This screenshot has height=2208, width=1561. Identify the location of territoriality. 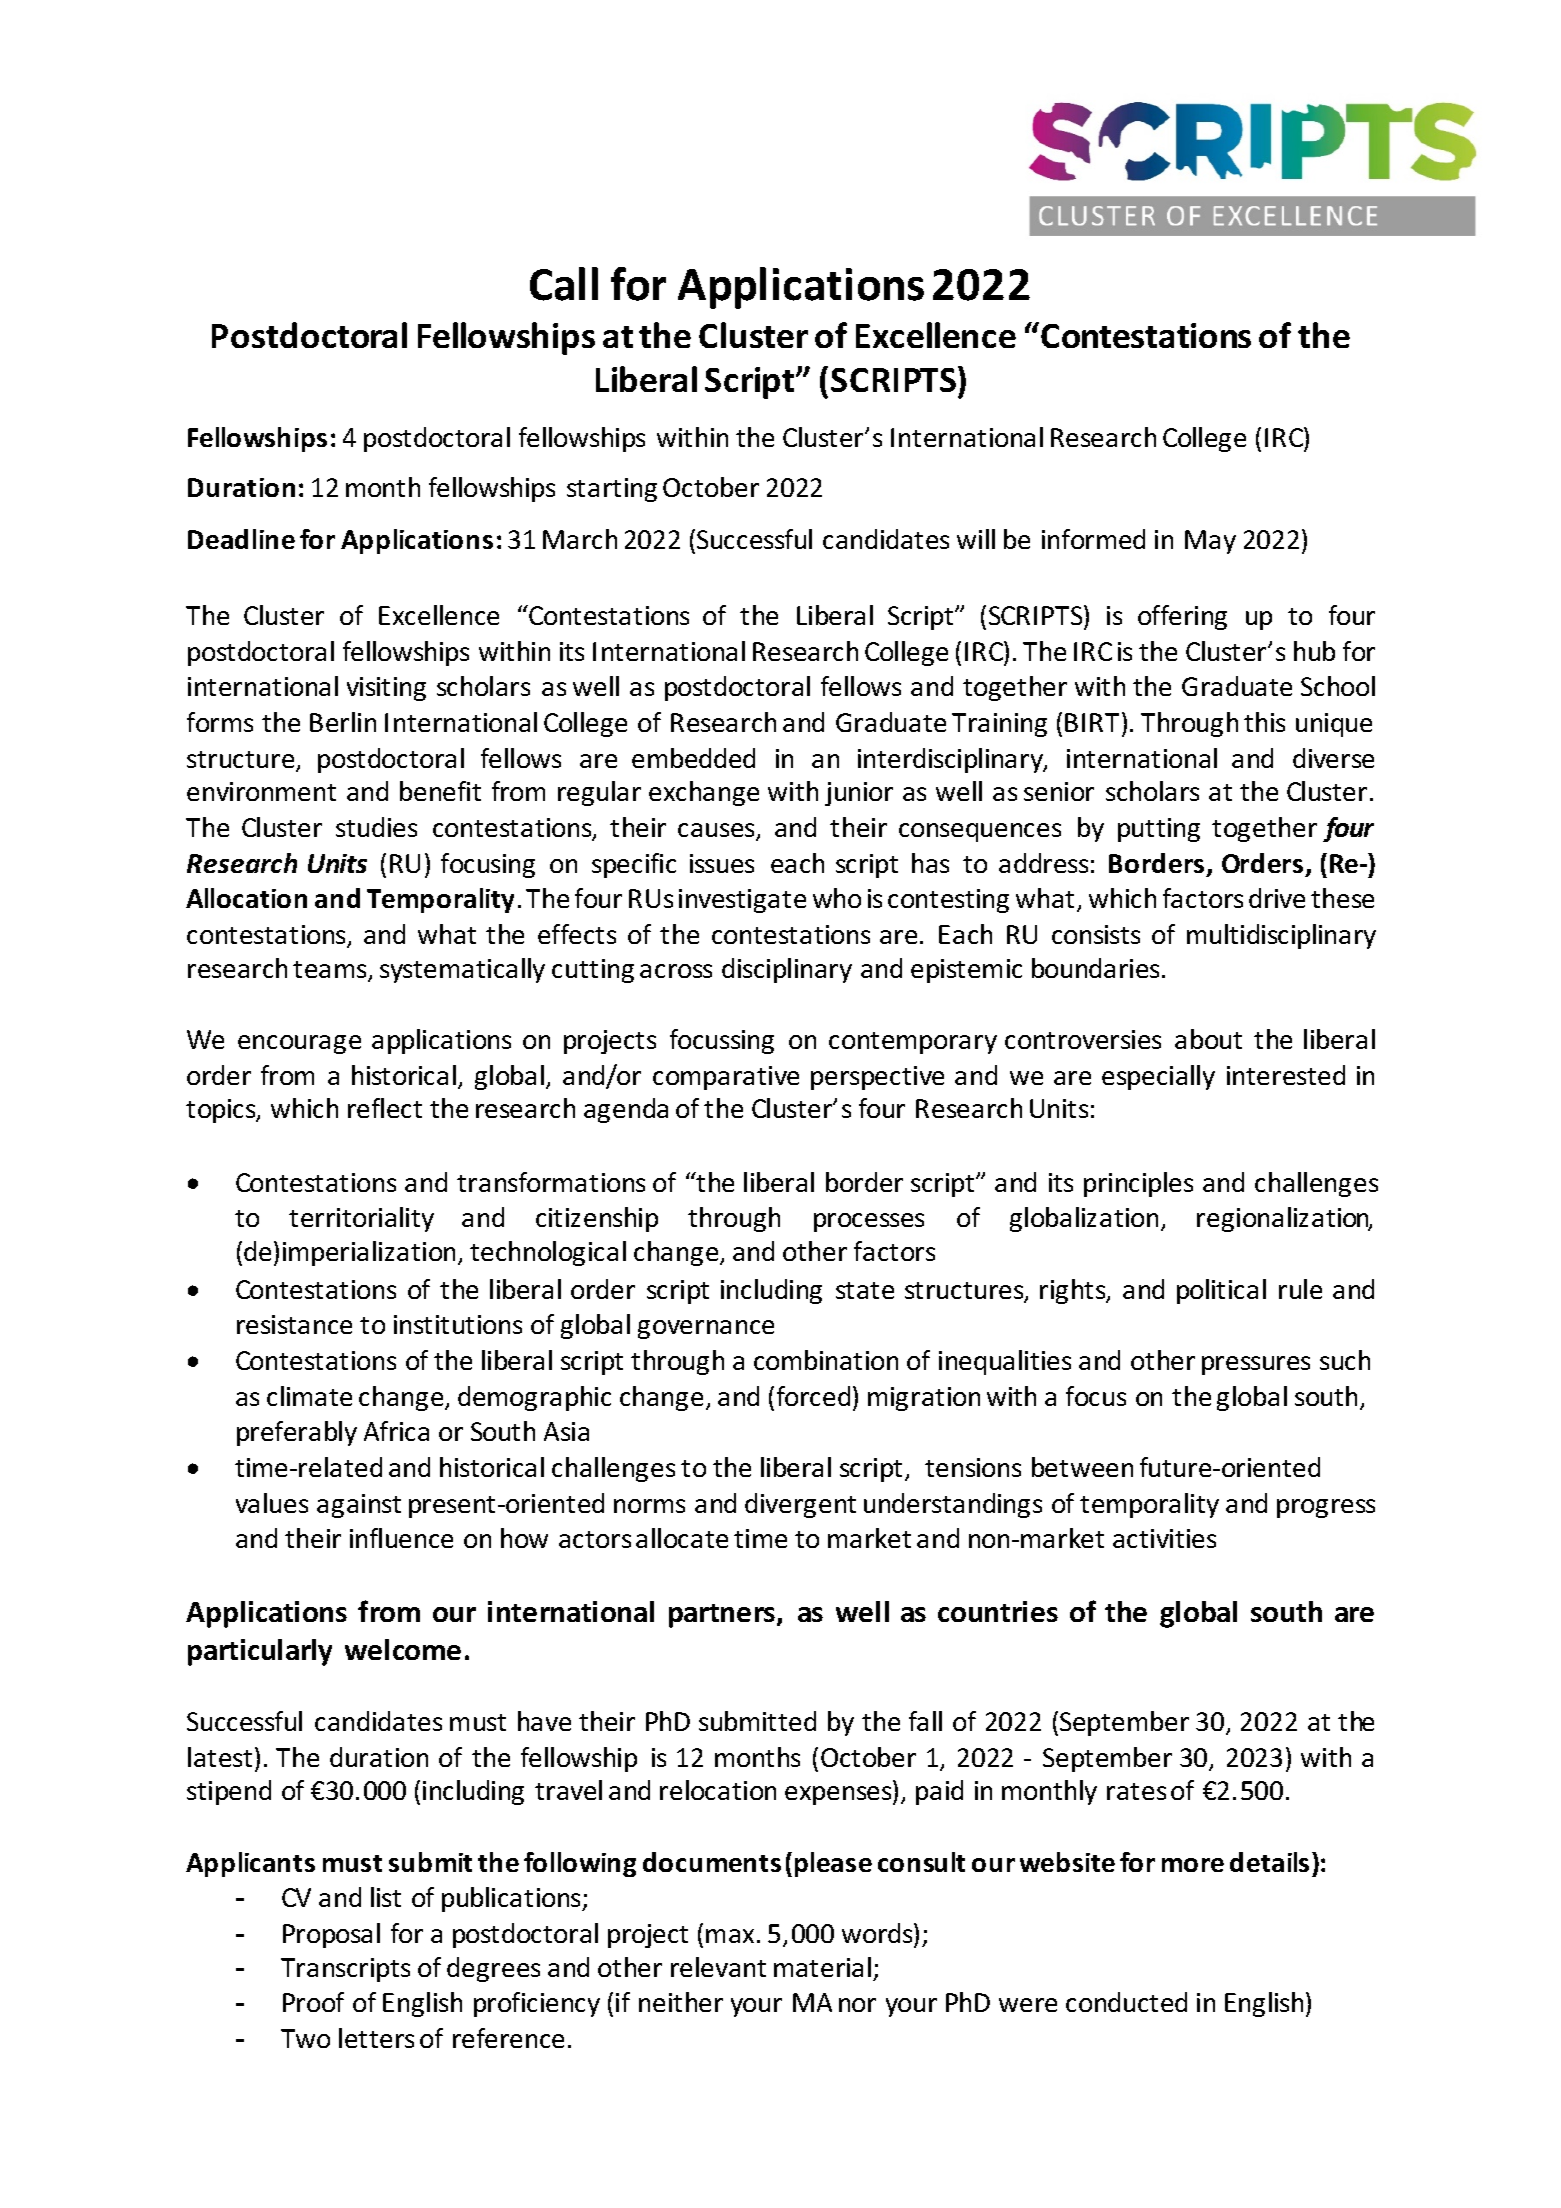
(361, 1219).
